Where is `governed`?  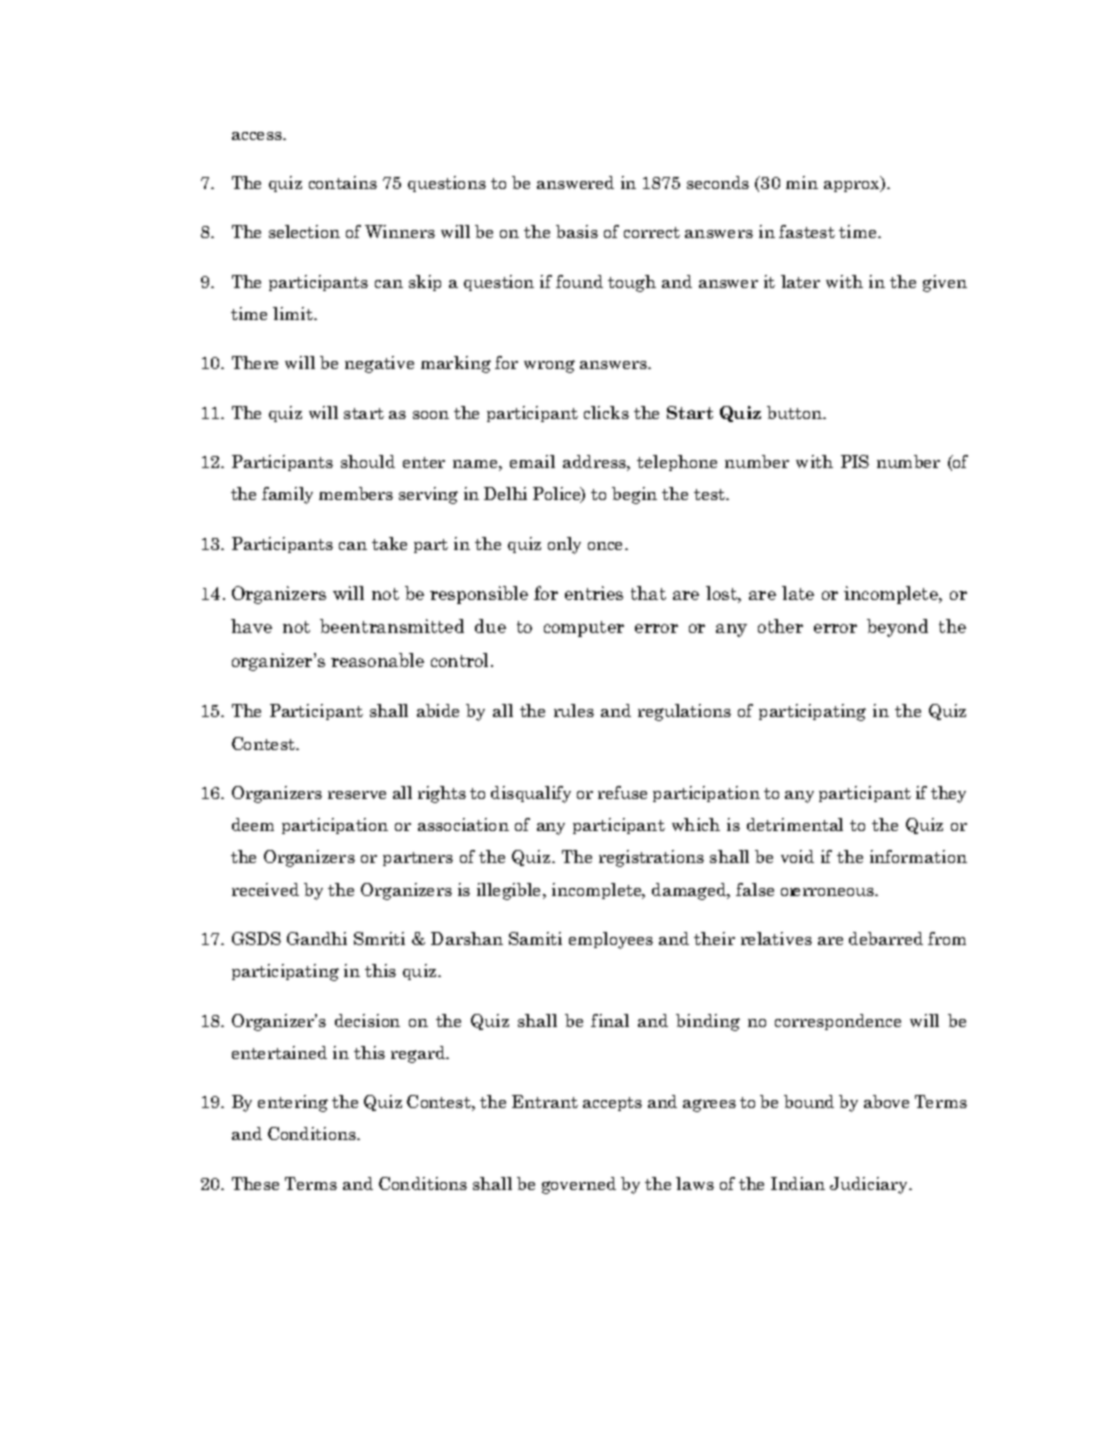 governed is located at coordinates (579, 1185).
